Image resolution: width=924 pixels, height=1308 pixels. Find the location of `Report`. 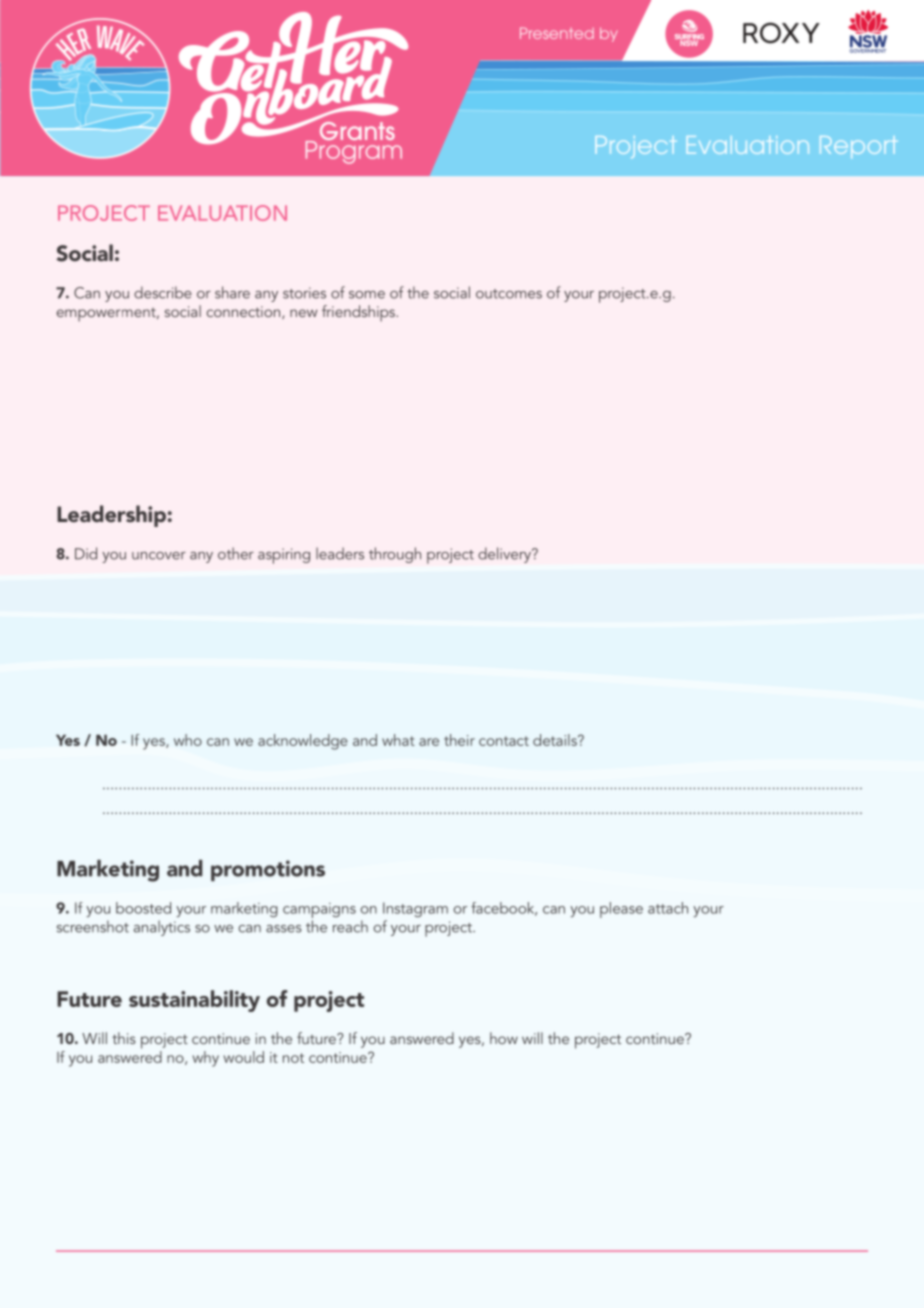

Report is located at coordinates (859, 147).
